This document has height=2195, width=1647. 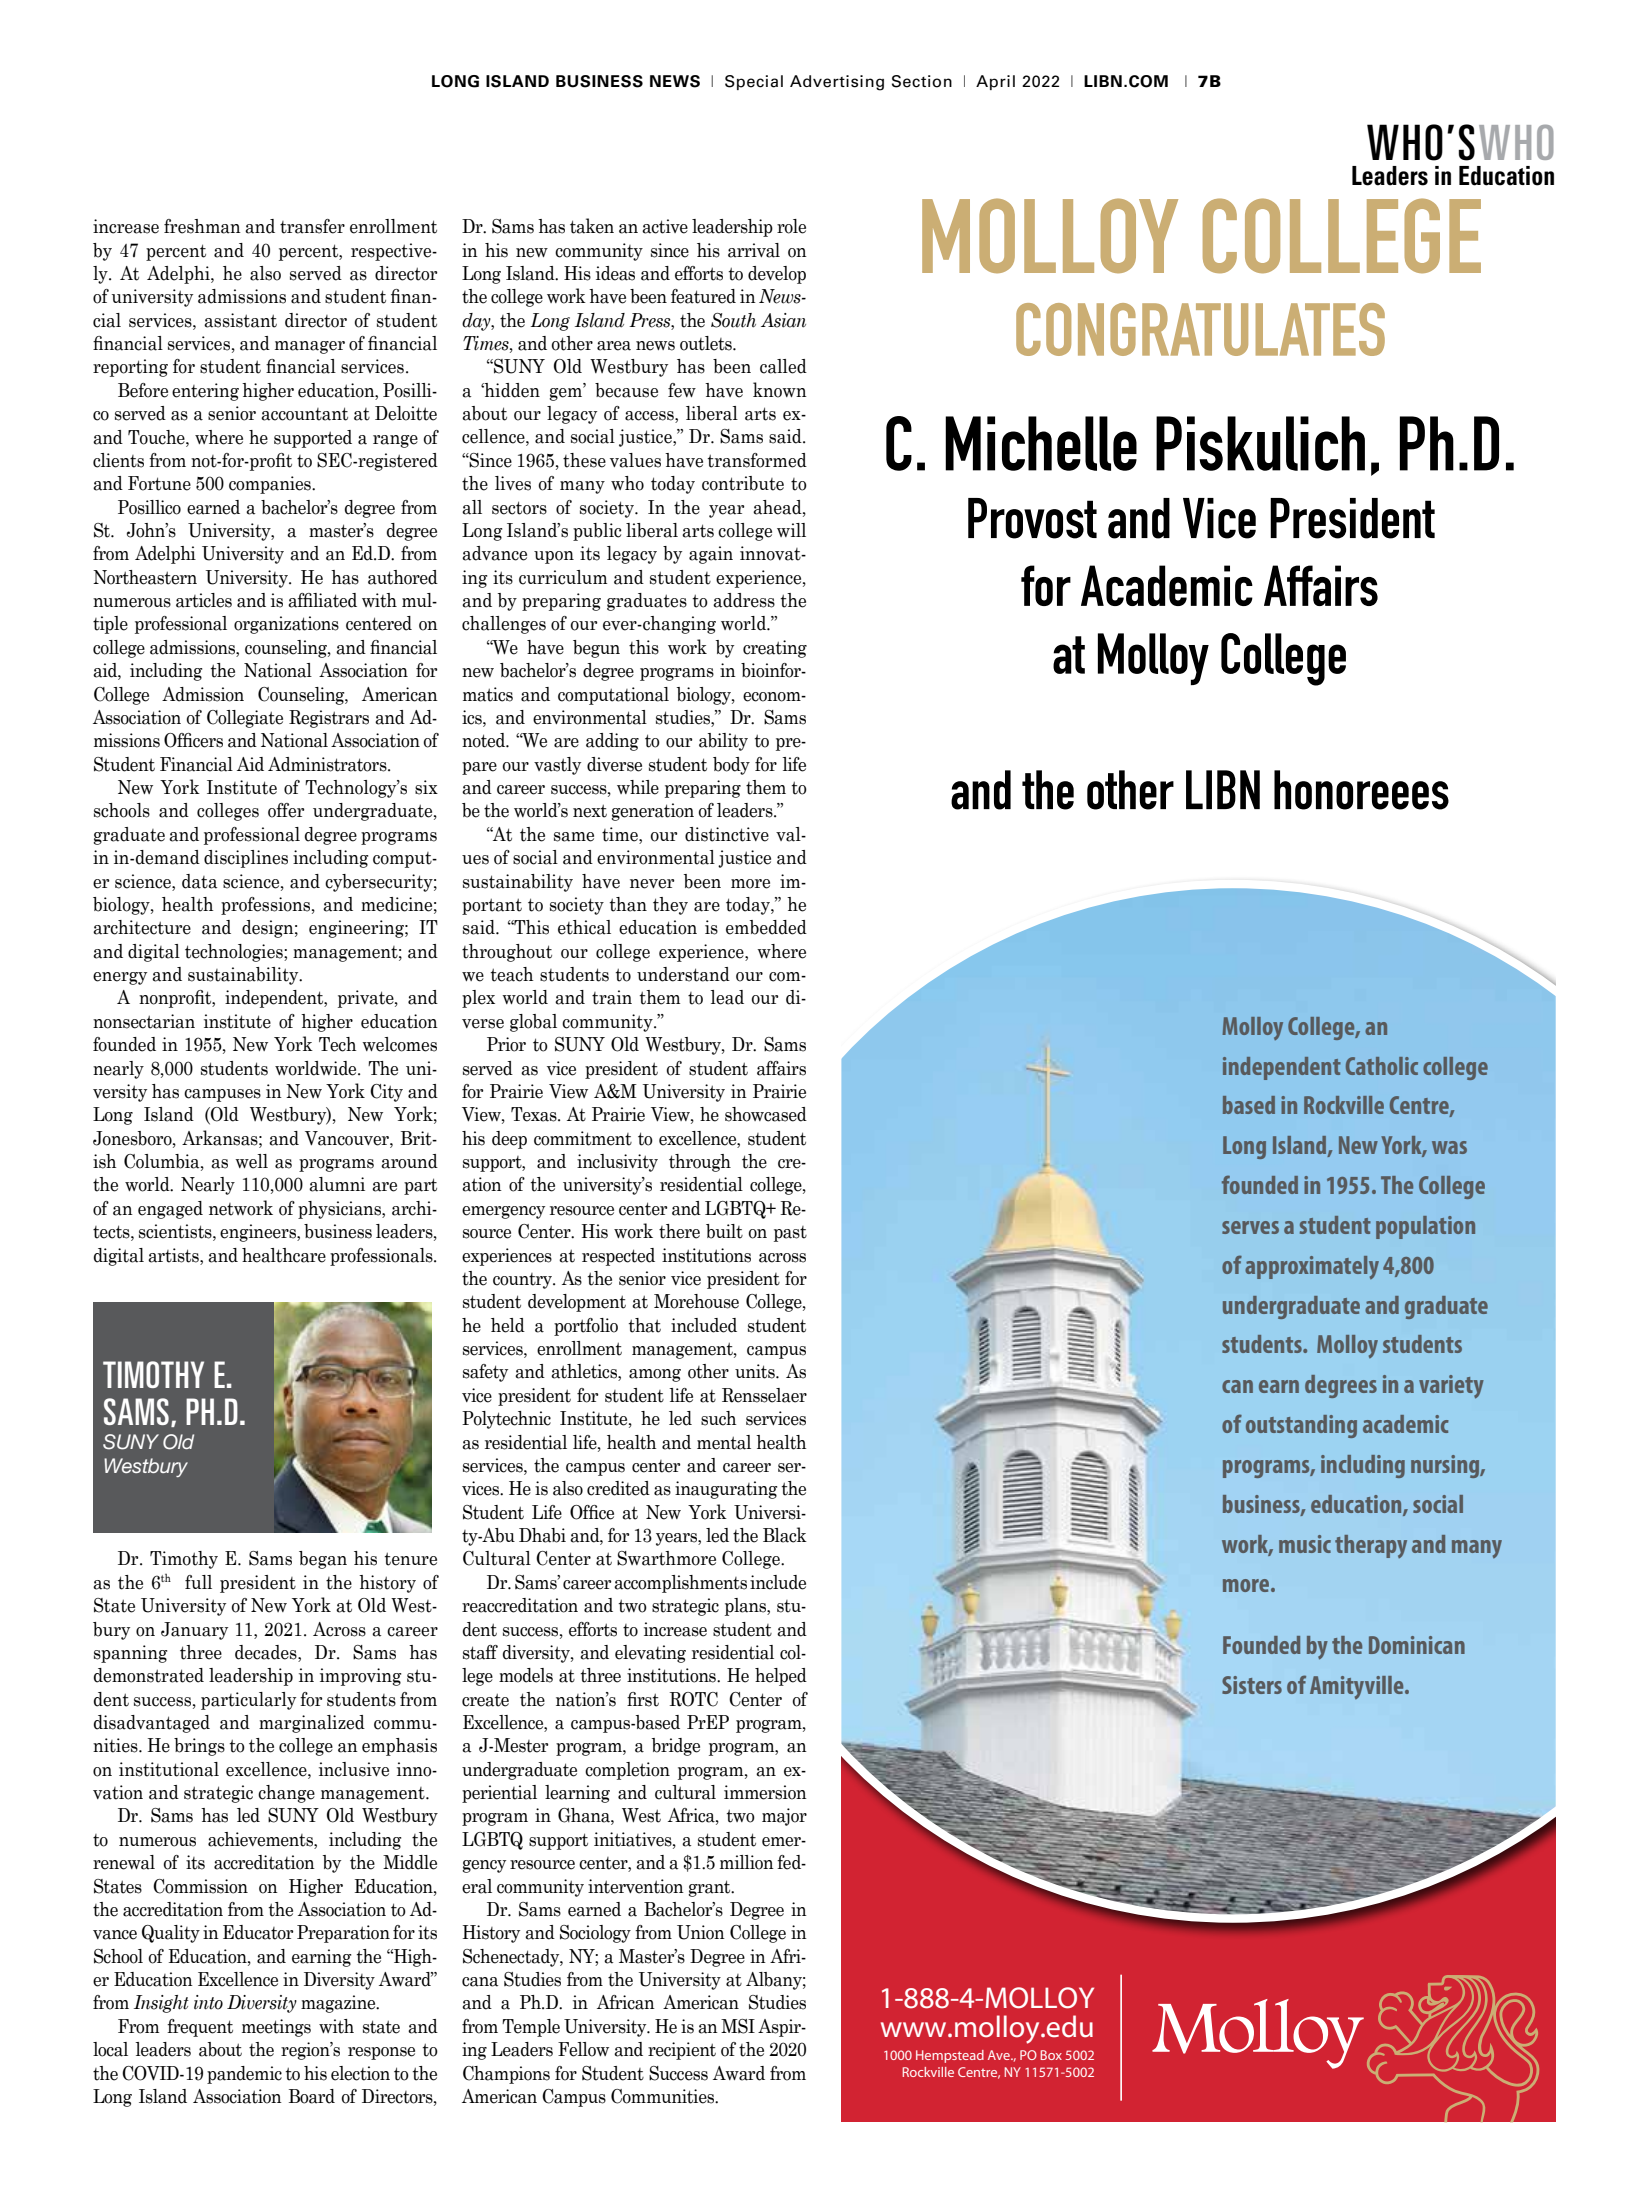 What do you see at coordinates (323, 1560) in the document?
I see `began` at bounding box center [323, 1560].
